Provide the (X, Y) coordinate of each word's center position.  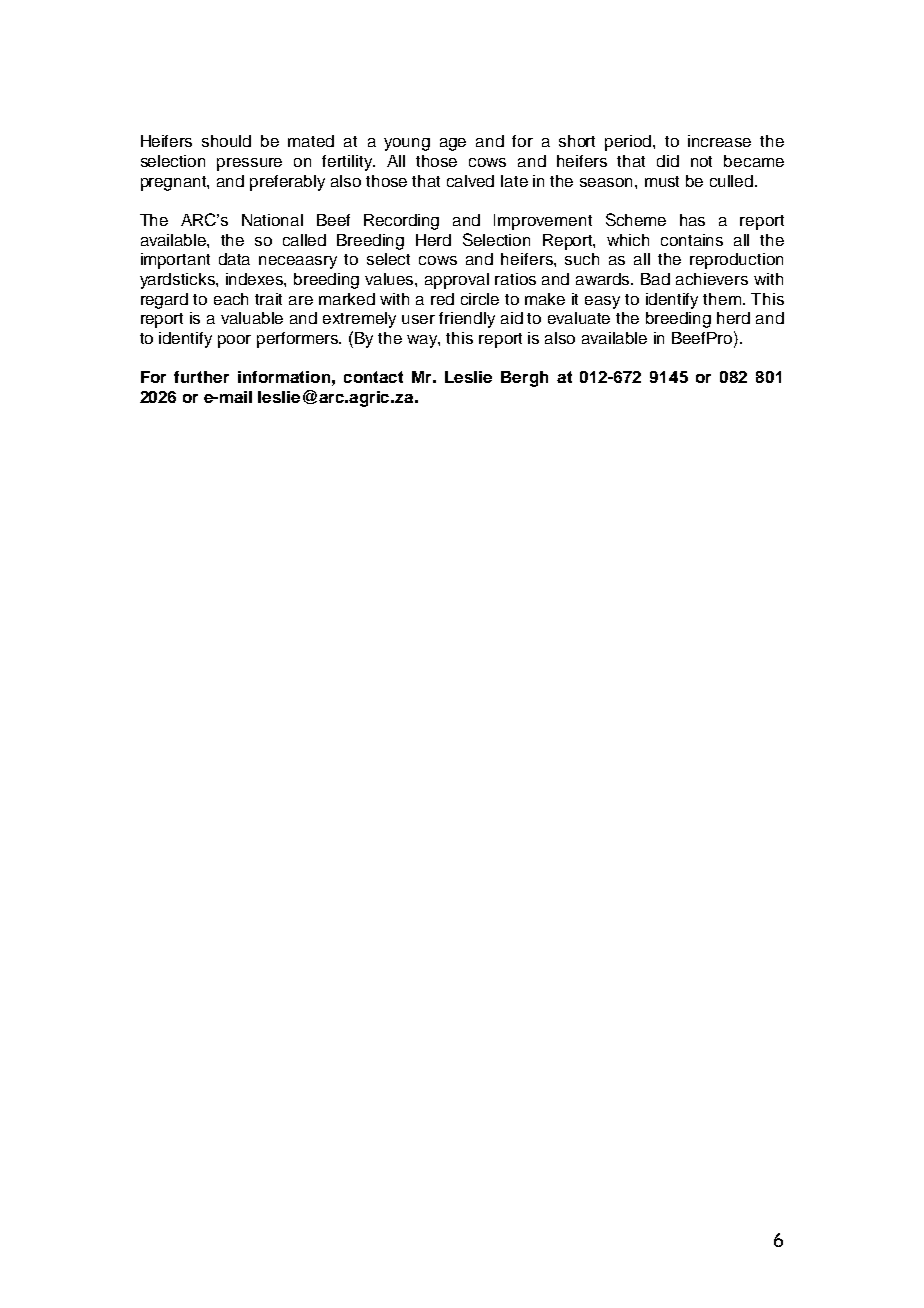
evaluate (579, 318)
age (453, 144)
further (201, 377)
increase (719, 141)
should (226, 141)
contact (373, 377)
